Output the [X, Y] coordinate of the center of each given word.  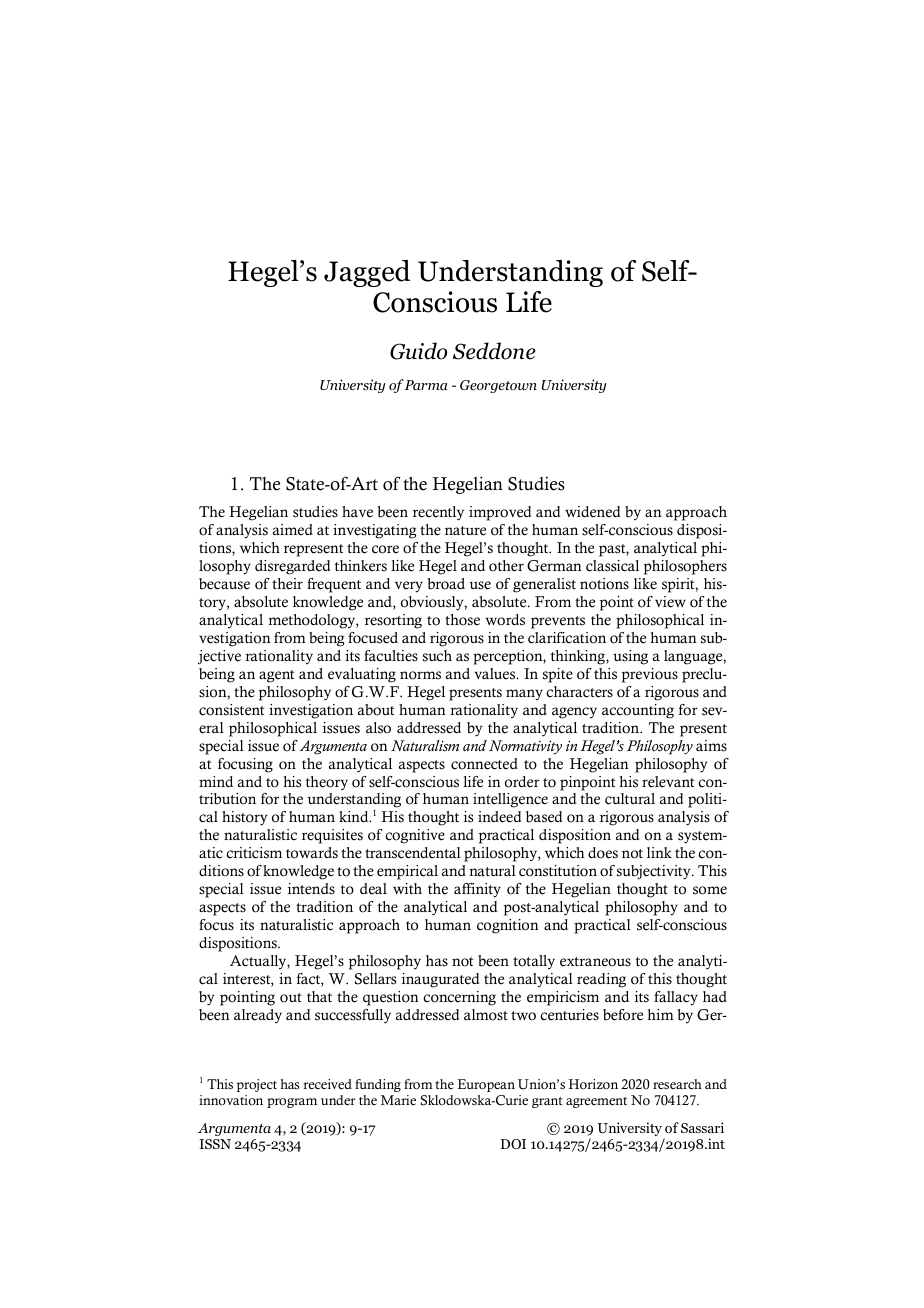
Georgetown [498, 386]
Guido [418, 351]
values [496, 674]
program [292, 1103]
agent [276, 676]
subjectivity [655, 872]
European [486, 1085]
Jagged [367, 273]
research [677, 1084]
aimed [293, 530]
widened [592, 512]
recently [438, 513]
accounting [638, 711]
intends [311, 889]
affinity [477, 890]
